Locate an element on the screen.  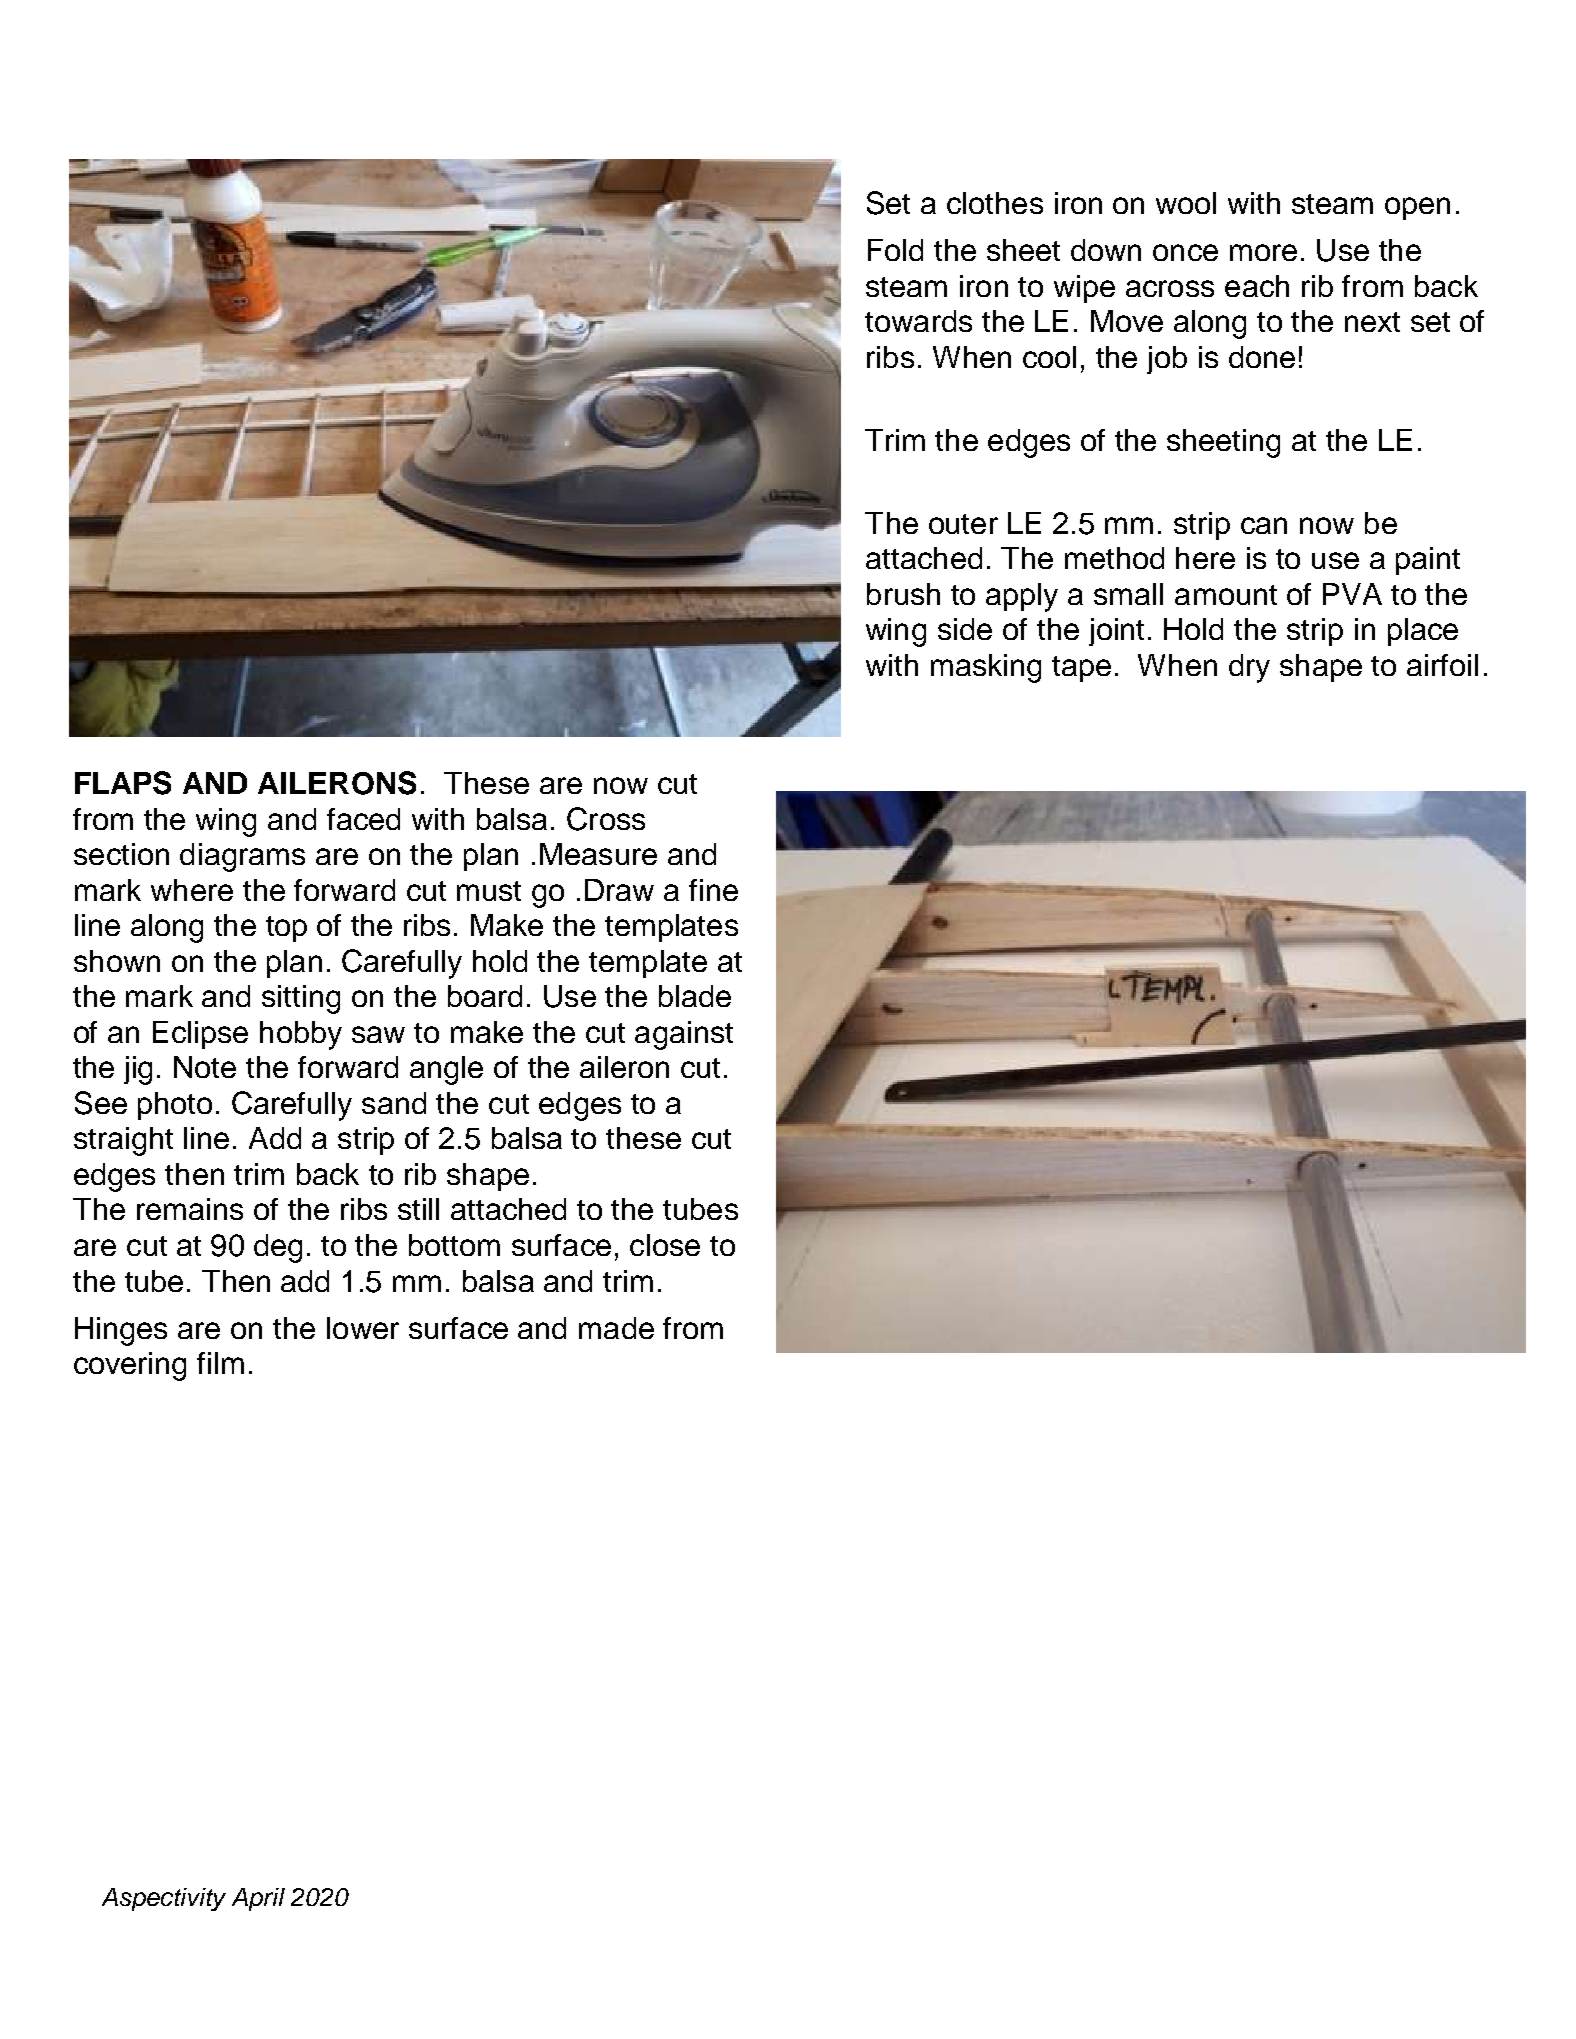
more is located at coordinates (1263, 252).
